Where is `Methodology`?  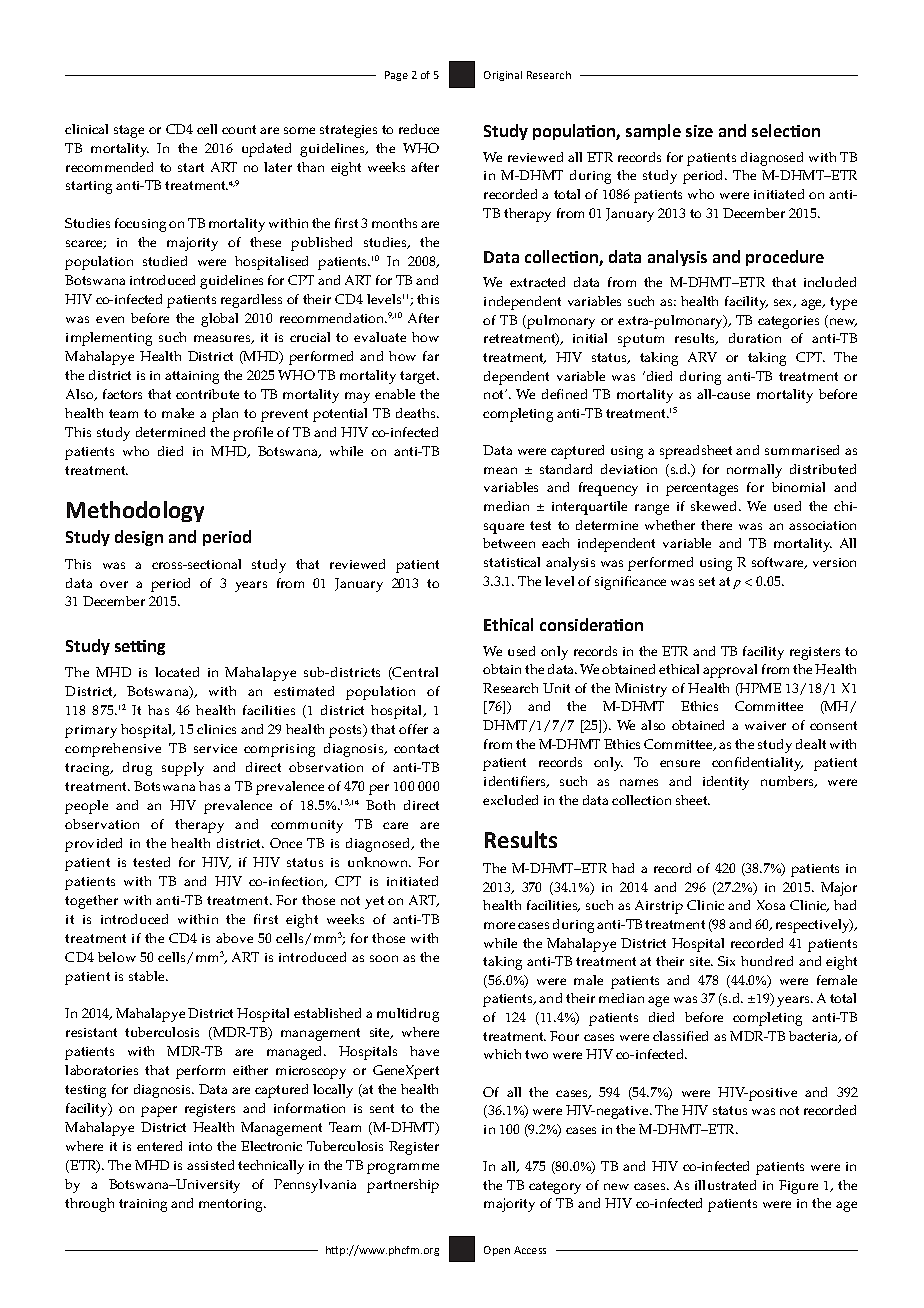
Methodology is located at coordinates (135, 511).
